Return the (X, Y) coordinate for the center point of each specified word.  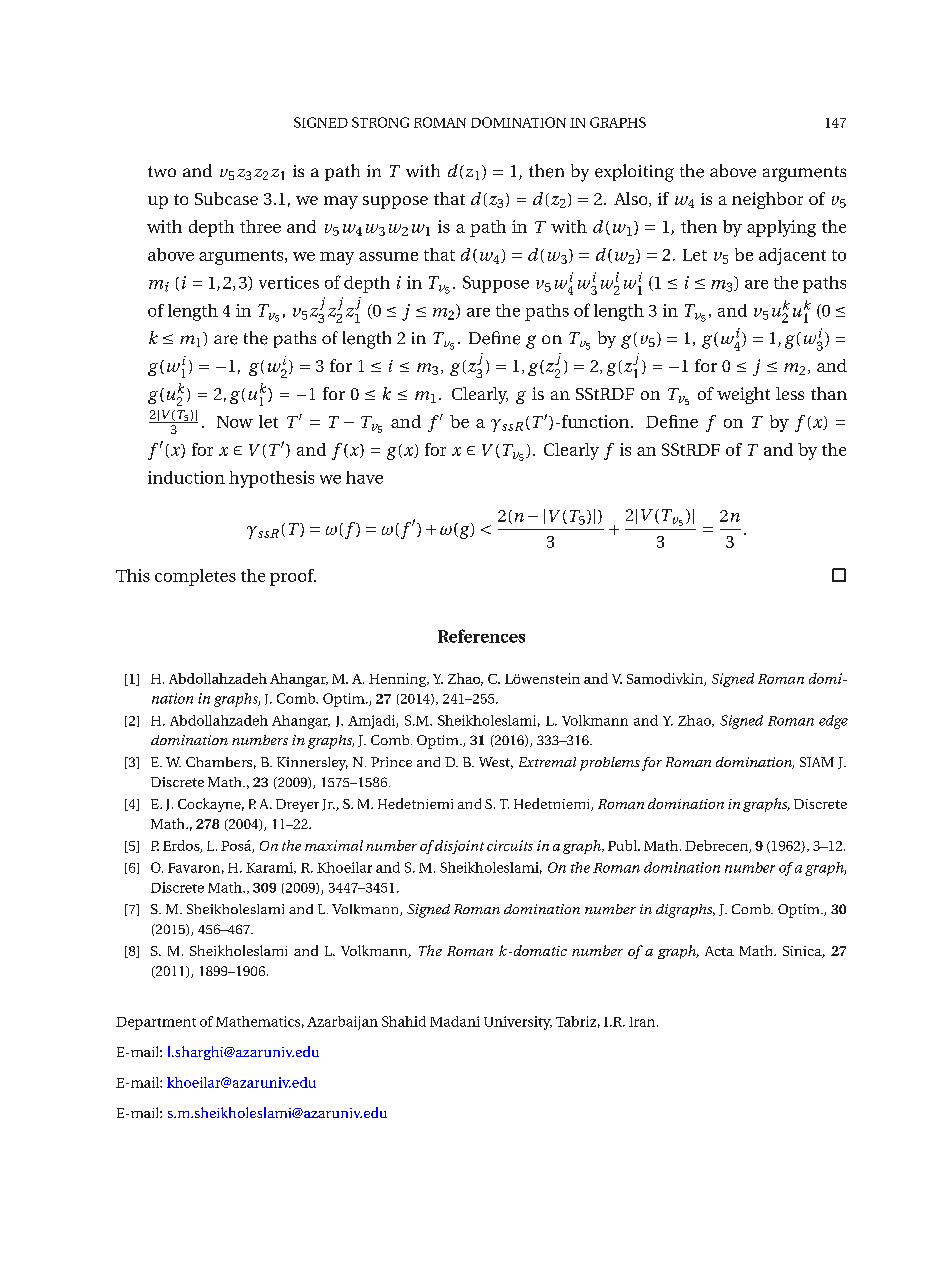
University (518, 1023)
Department (156, 1023)
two (162, 171)
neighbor (767, 200)
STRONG (380, 122)
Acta (719, 951)
